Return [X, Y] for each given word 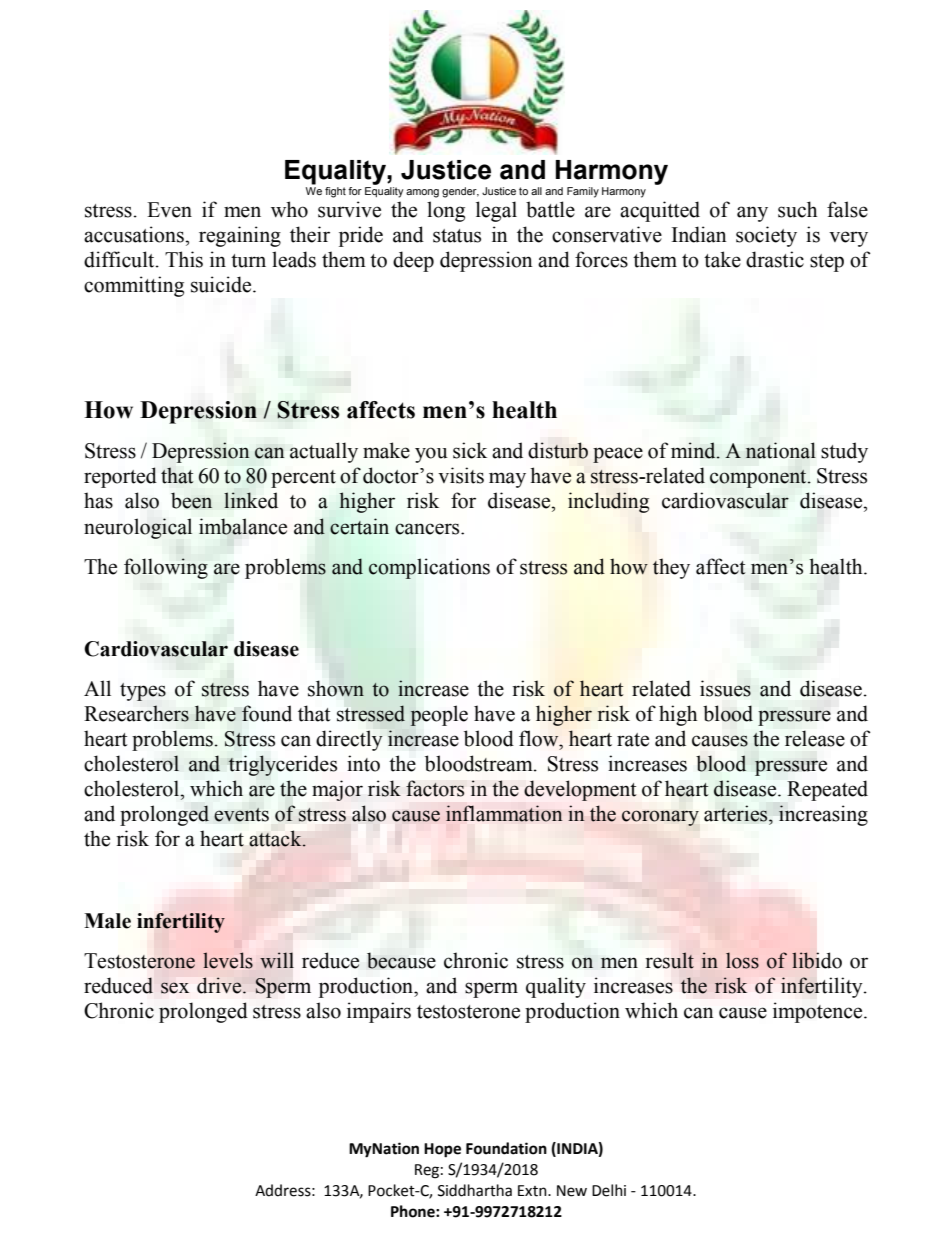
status [457, 236]
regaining [240, 236]
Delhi [609, 1190]
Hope [442, 1150]
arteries [737, 813]
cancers [428, 529]
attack [276, 838]
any [752, 214]
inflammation [504, 813]
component [759, 479]
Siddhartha [475, 1190]
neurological [138, 528]
